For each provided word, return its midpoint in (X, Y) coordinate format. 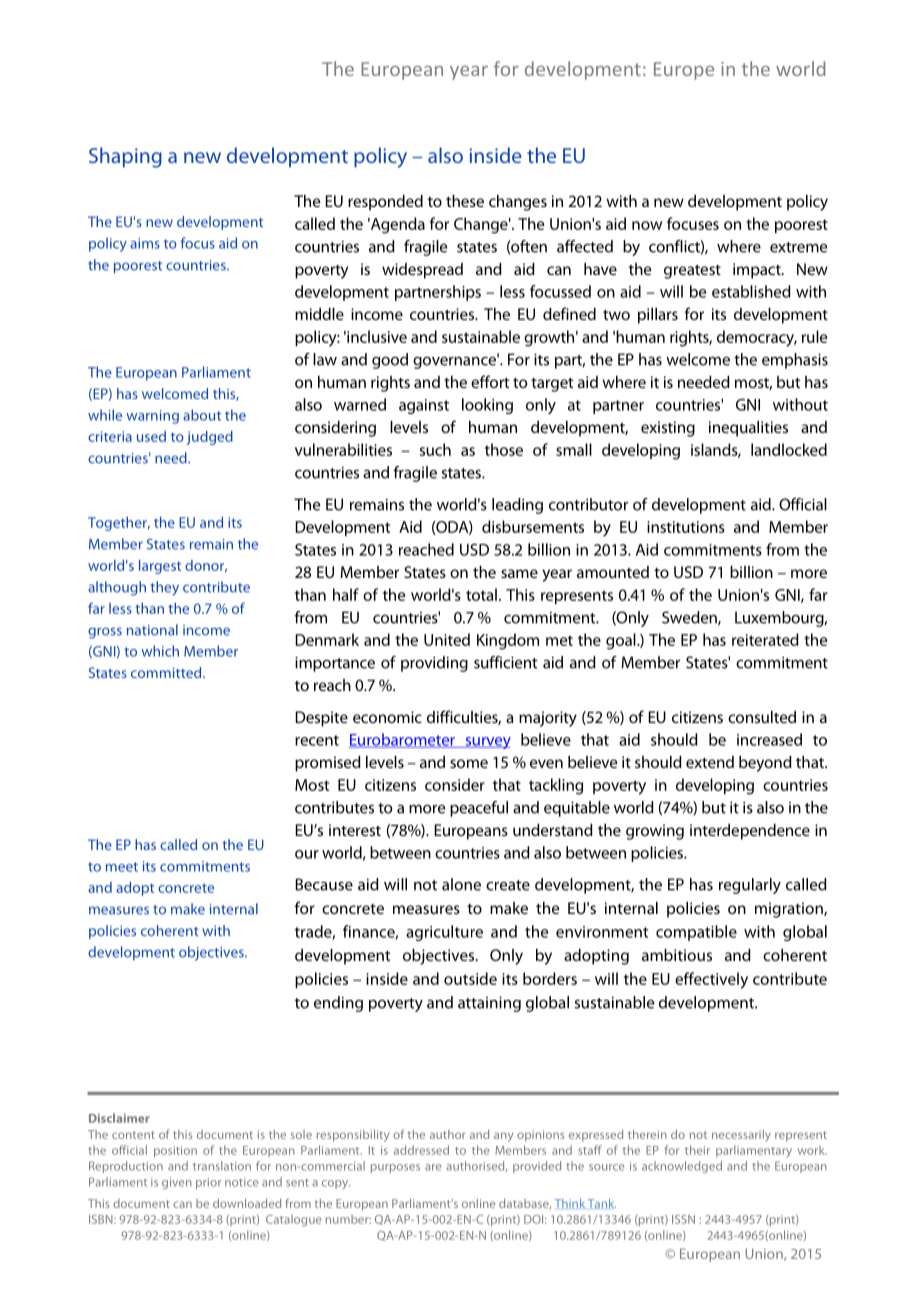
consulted (762, 717)
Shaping (125, 157)
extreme (798, 247)
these (465, 201)
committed (167, 672)
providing (434, 664)
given (177, 1183)
